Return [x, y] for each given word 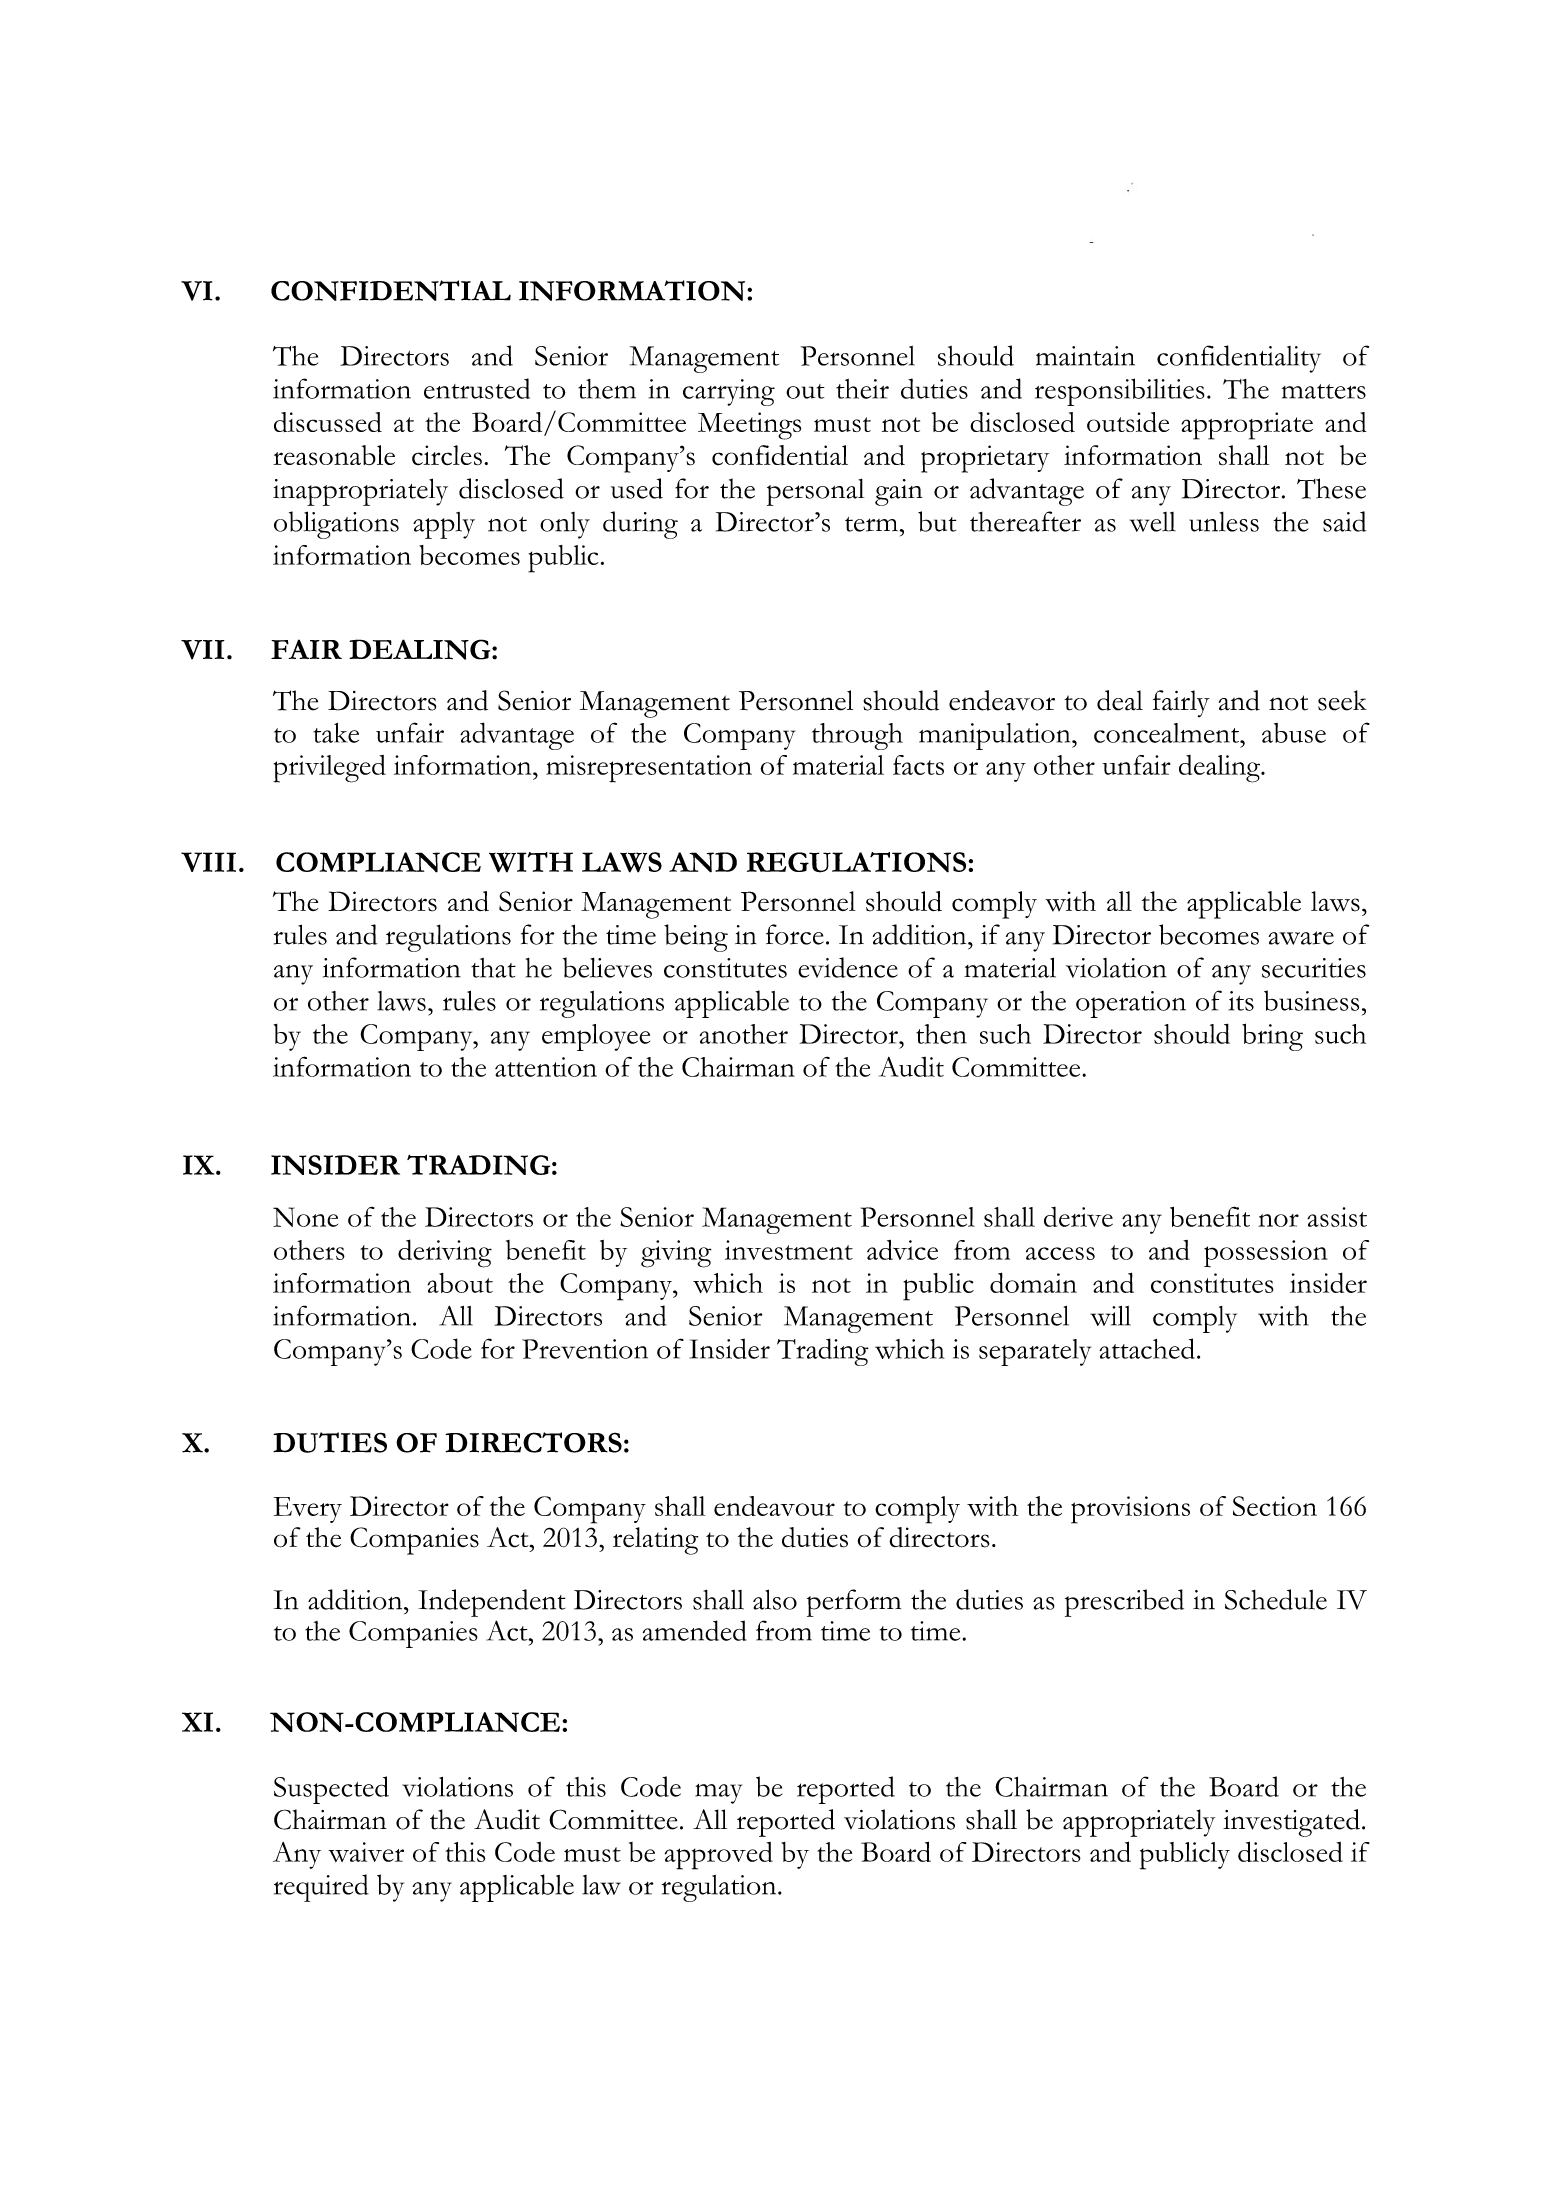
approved [719, 1856]
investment [789, 1250]
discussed [328, 422]
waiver [366, 1852]
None [305, 1217]
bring [1272, 1037]
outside [1128, 422]
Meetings [749, 426]
